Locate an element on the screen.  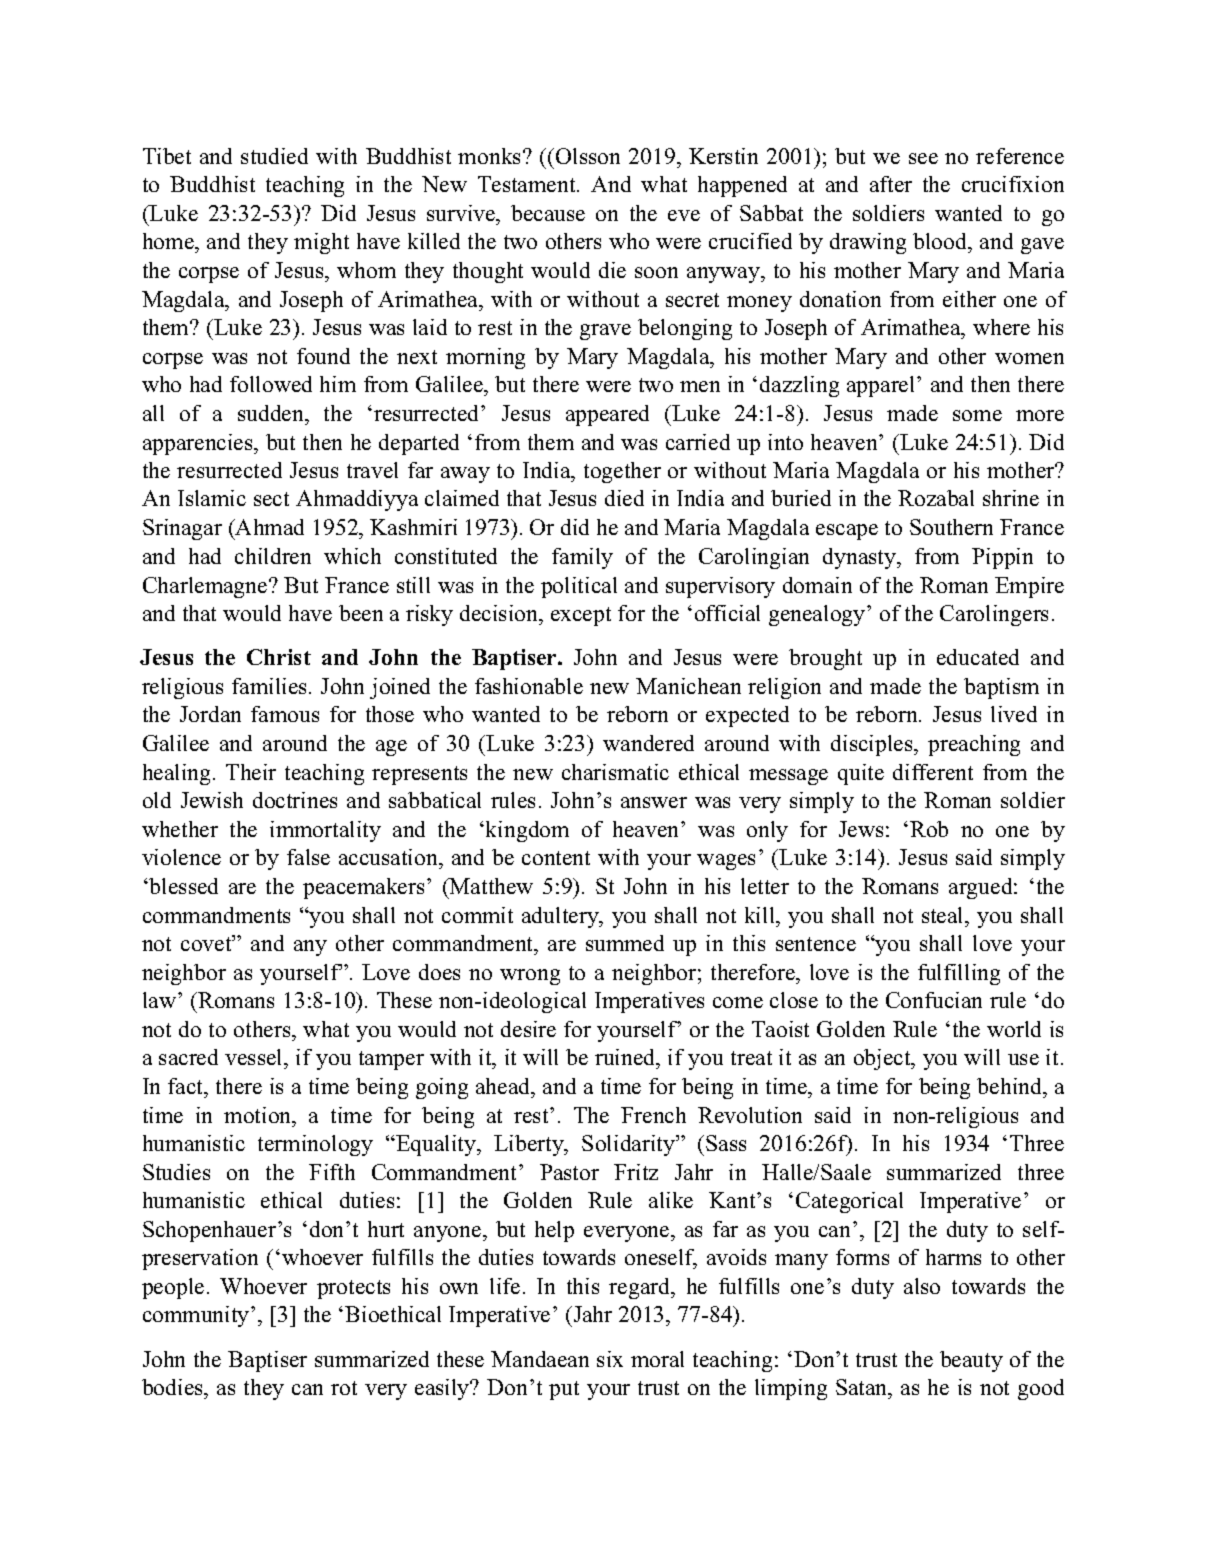
Southern is located at coordinates (951, 527).
